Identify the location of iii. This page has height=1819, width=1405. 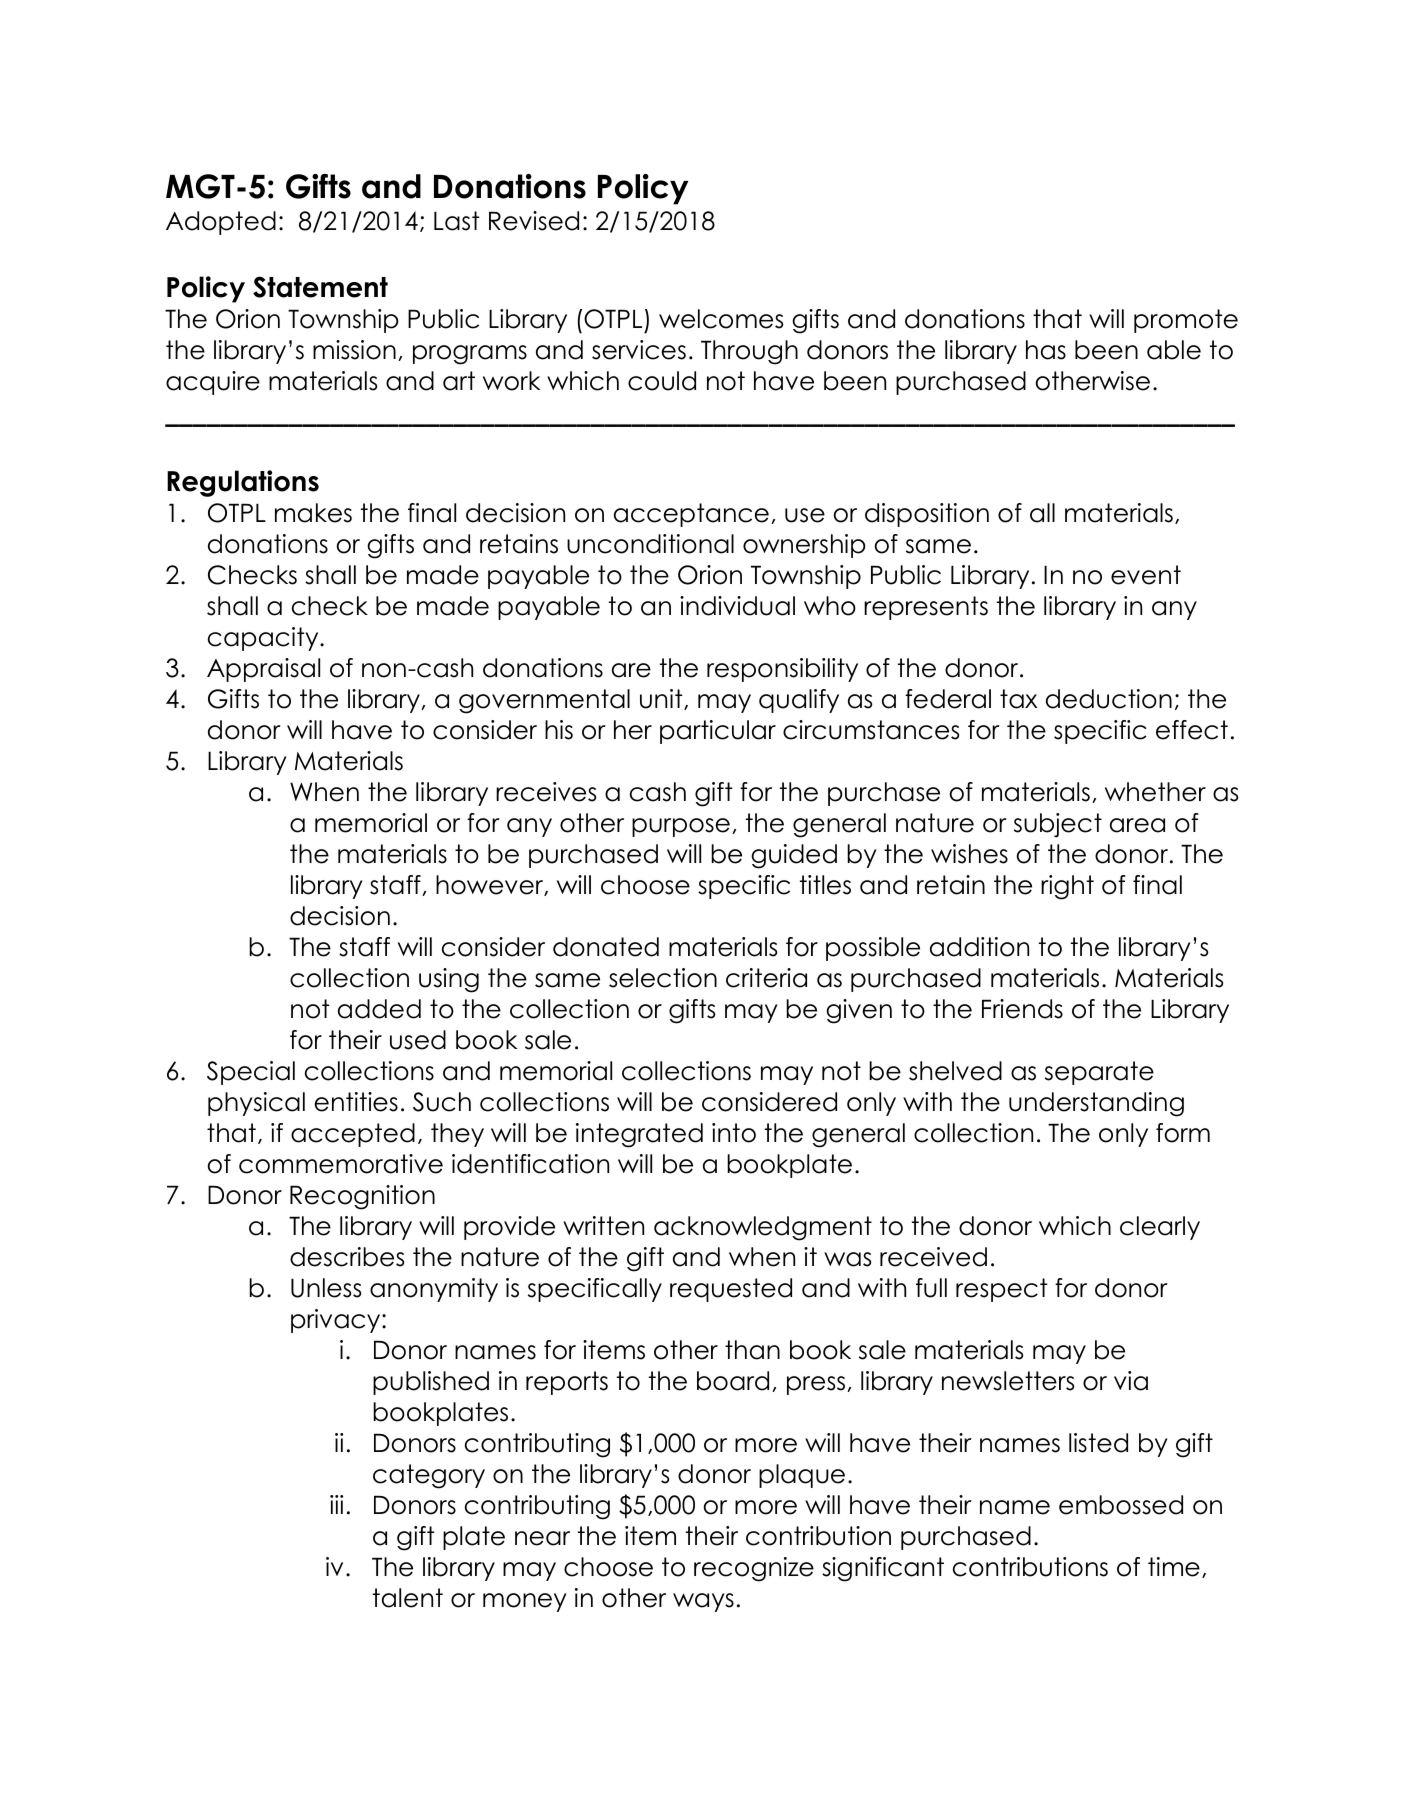
(336, 1504).
